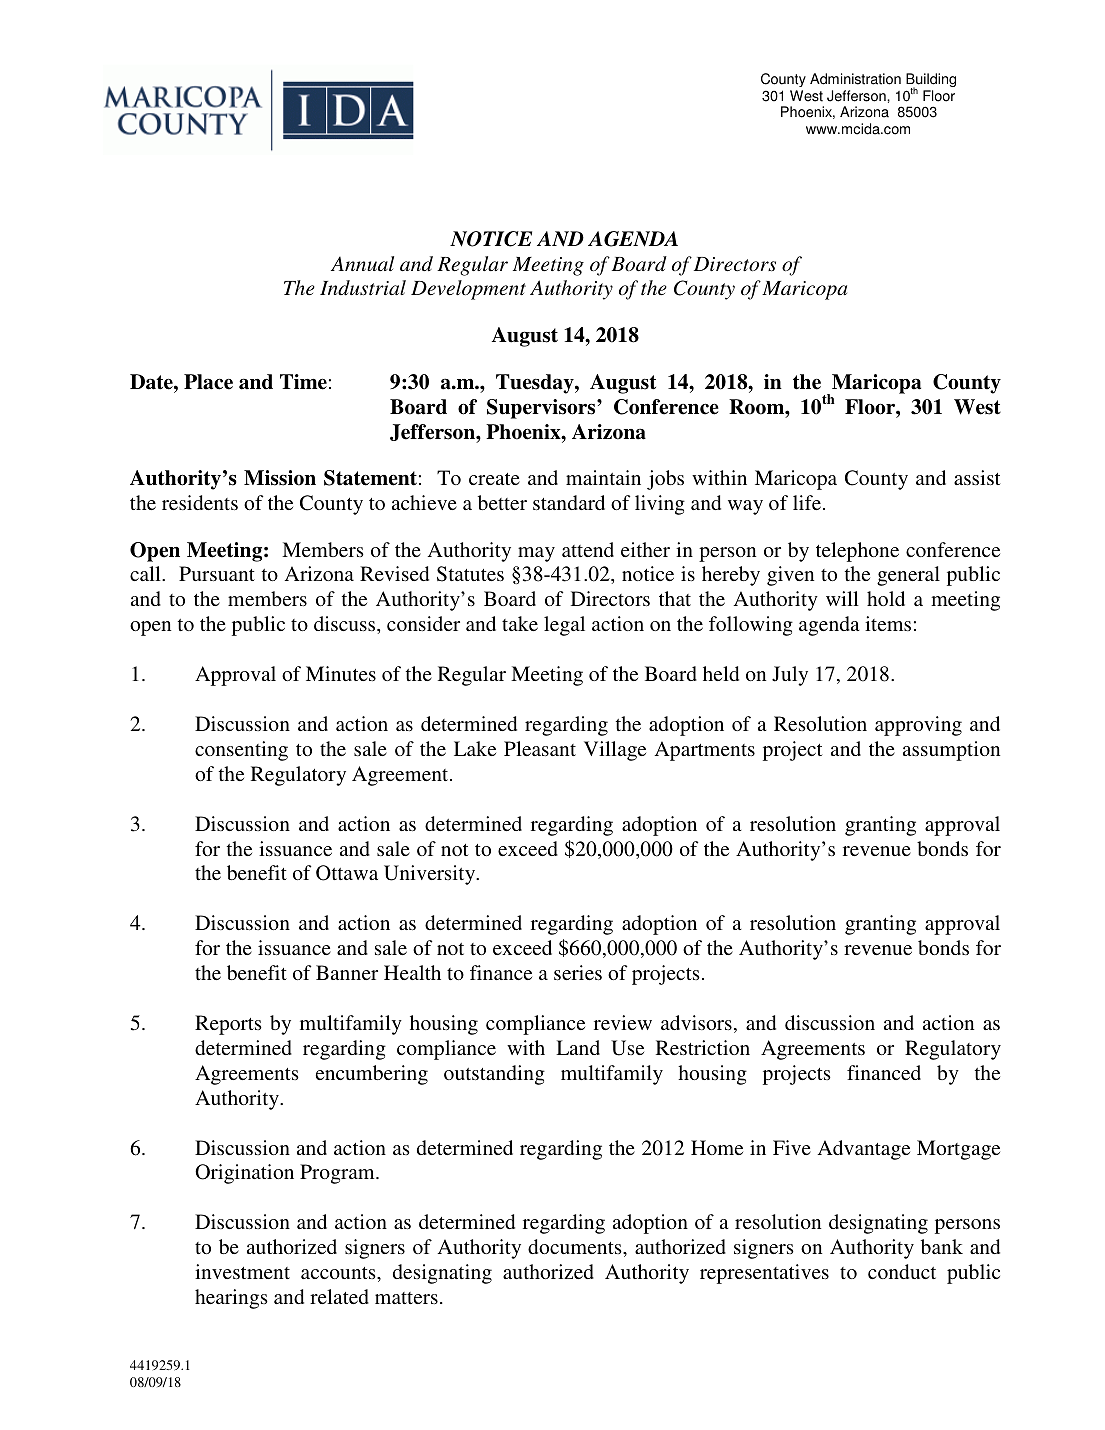 The image size is (1105, 1430). What do you see at coordinates (241, 751) in the document?
I see `consenting` at bounding box center [241, 751].
